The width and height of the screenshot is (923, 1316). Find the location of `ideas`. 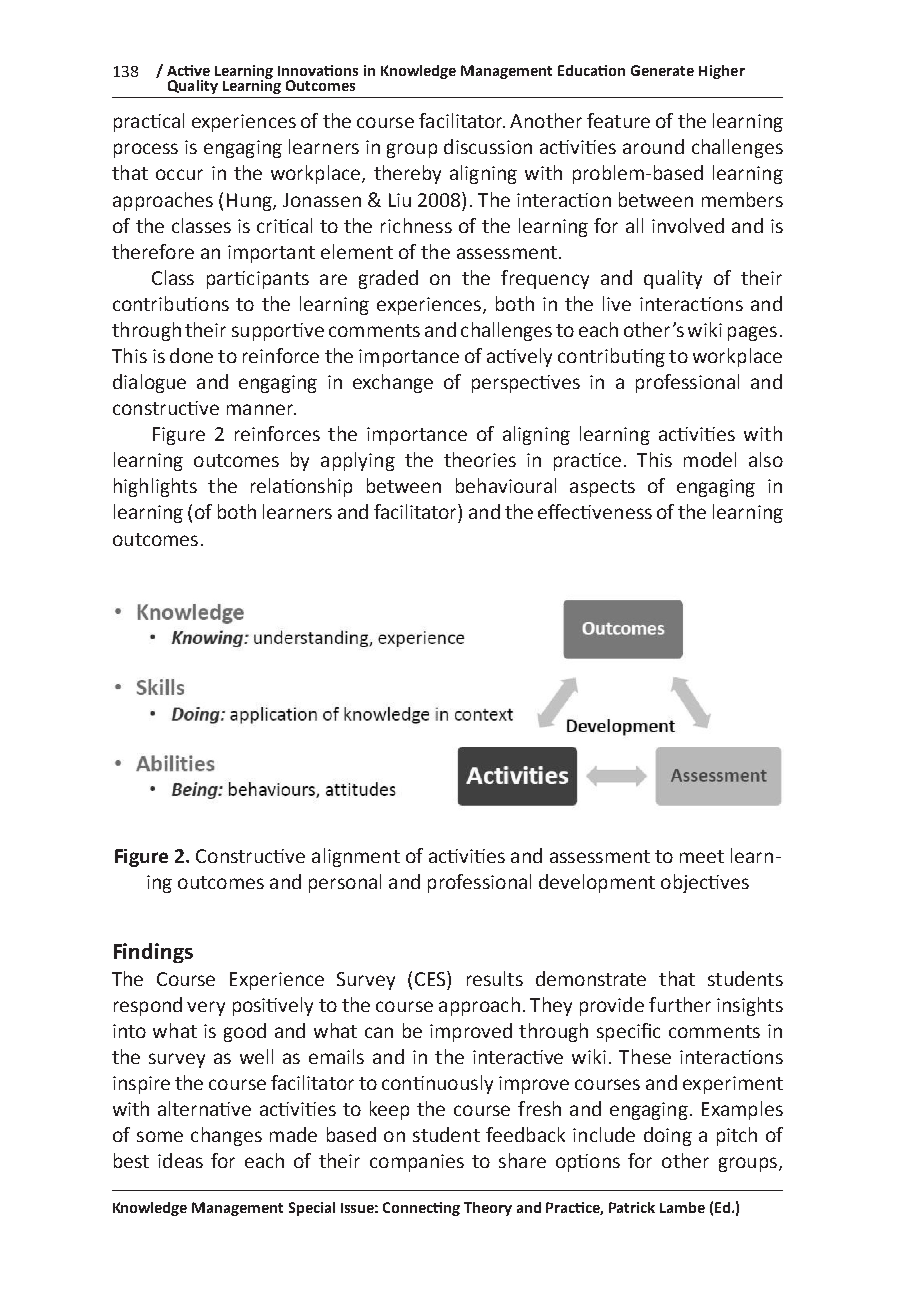

ideas is located at coordinates (180, 1160).
